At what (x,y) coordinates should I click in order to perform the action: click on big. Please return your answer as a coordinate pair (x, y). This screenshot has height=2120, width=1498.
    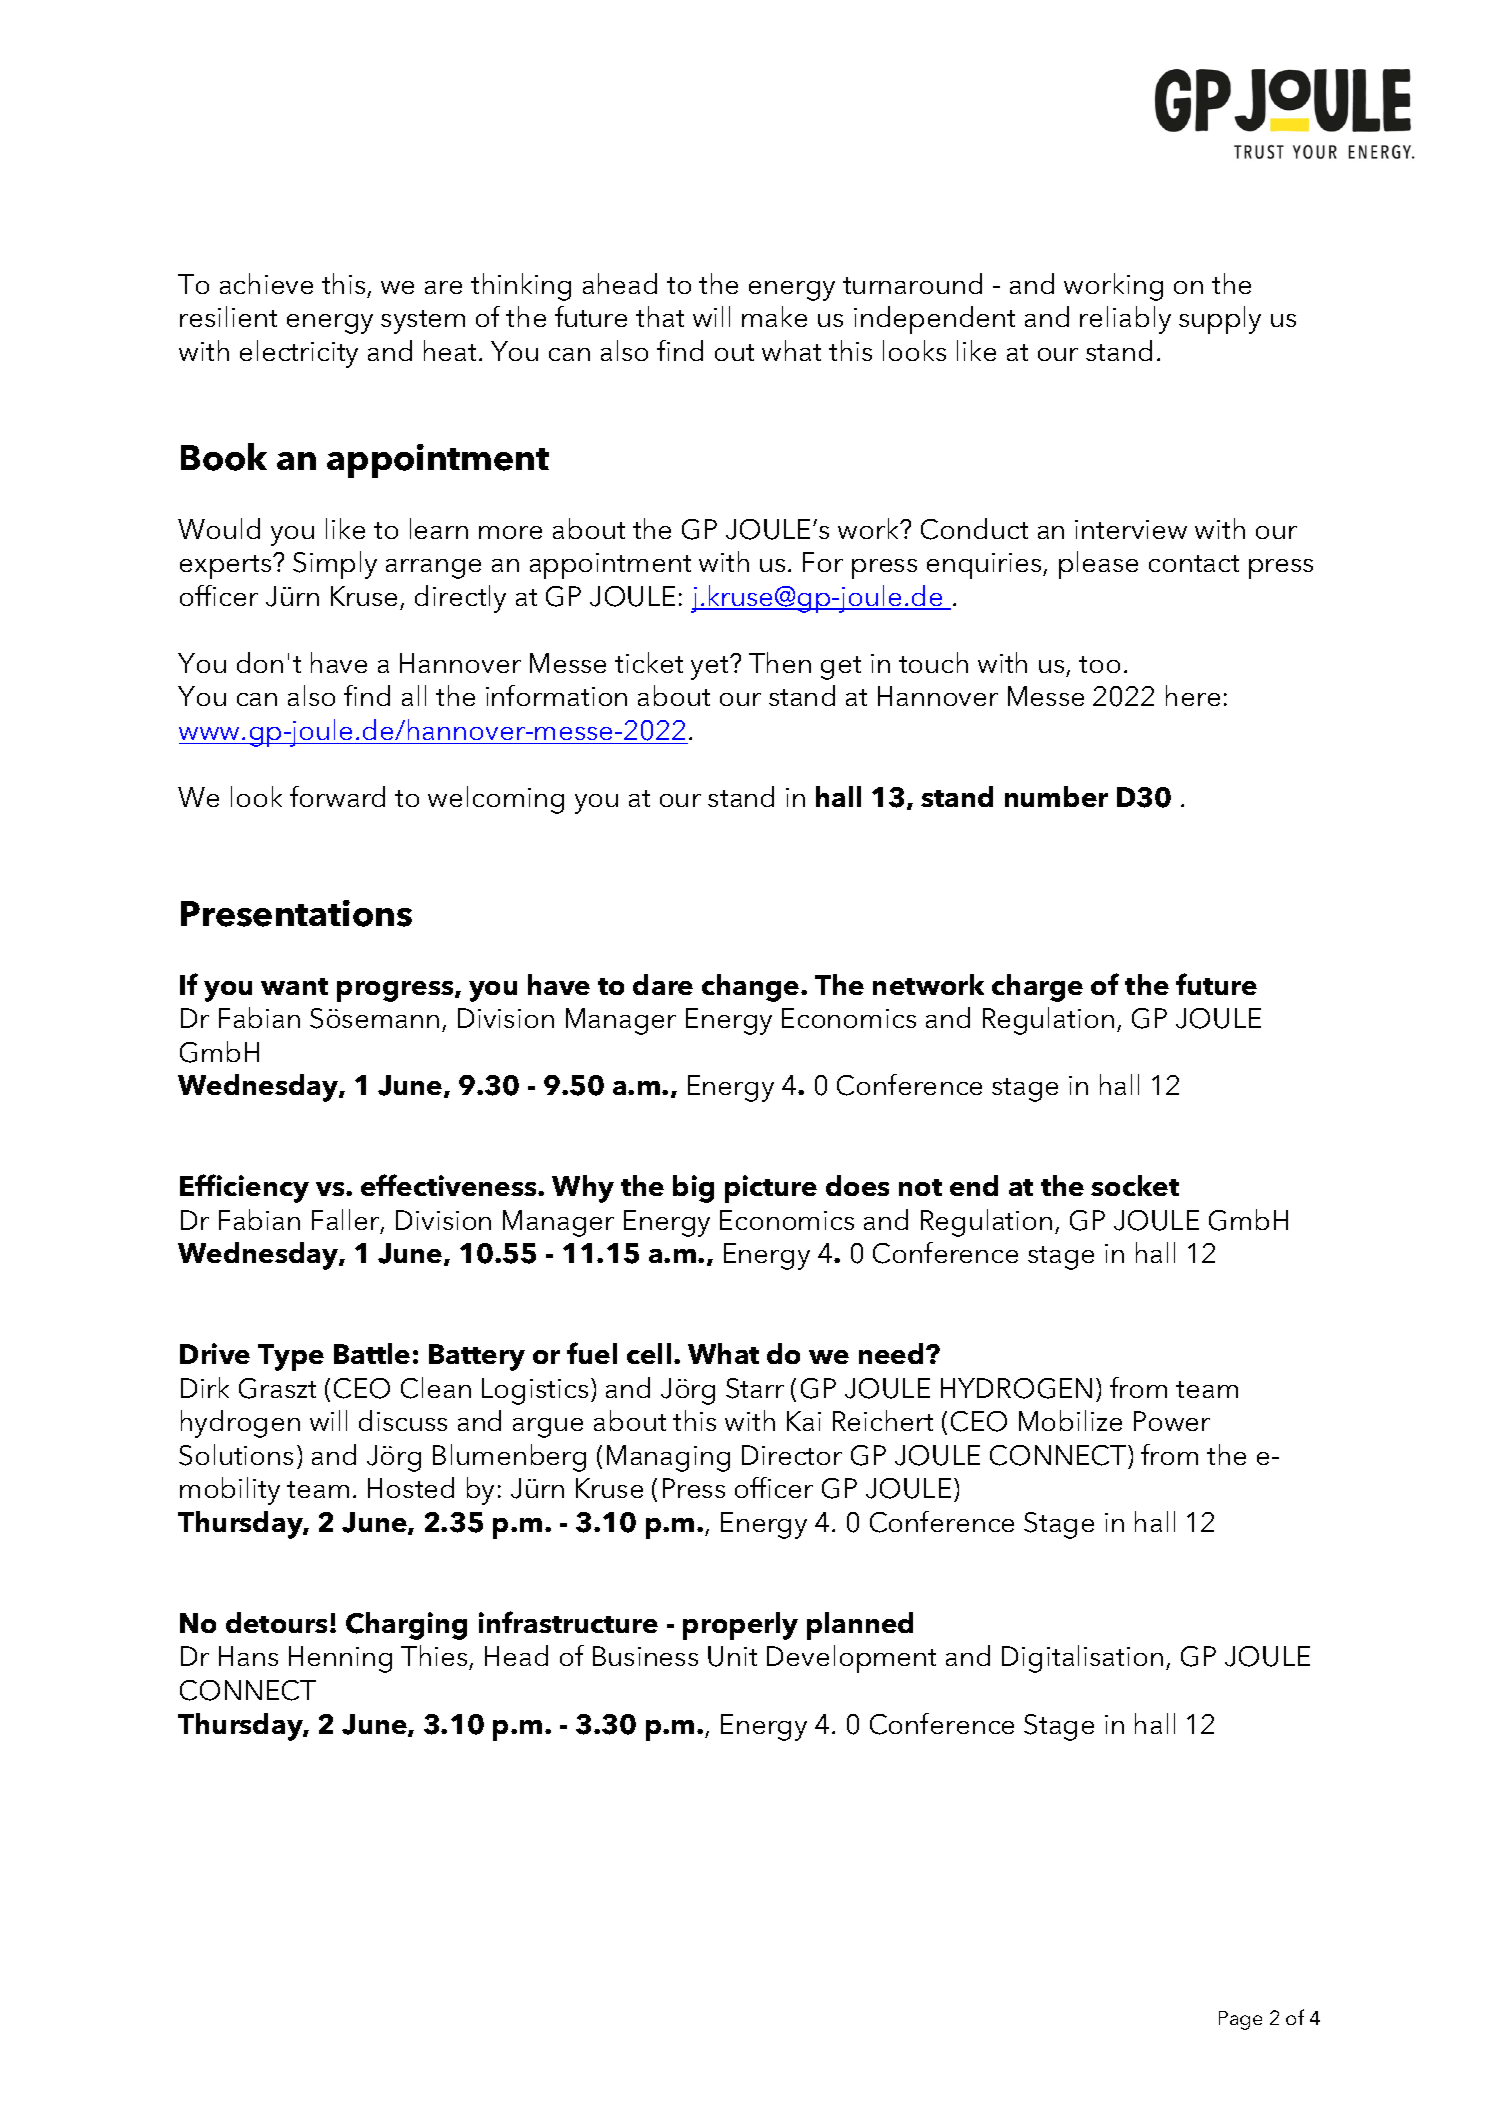
    Looking at the image, I should click on (693, 1189).
